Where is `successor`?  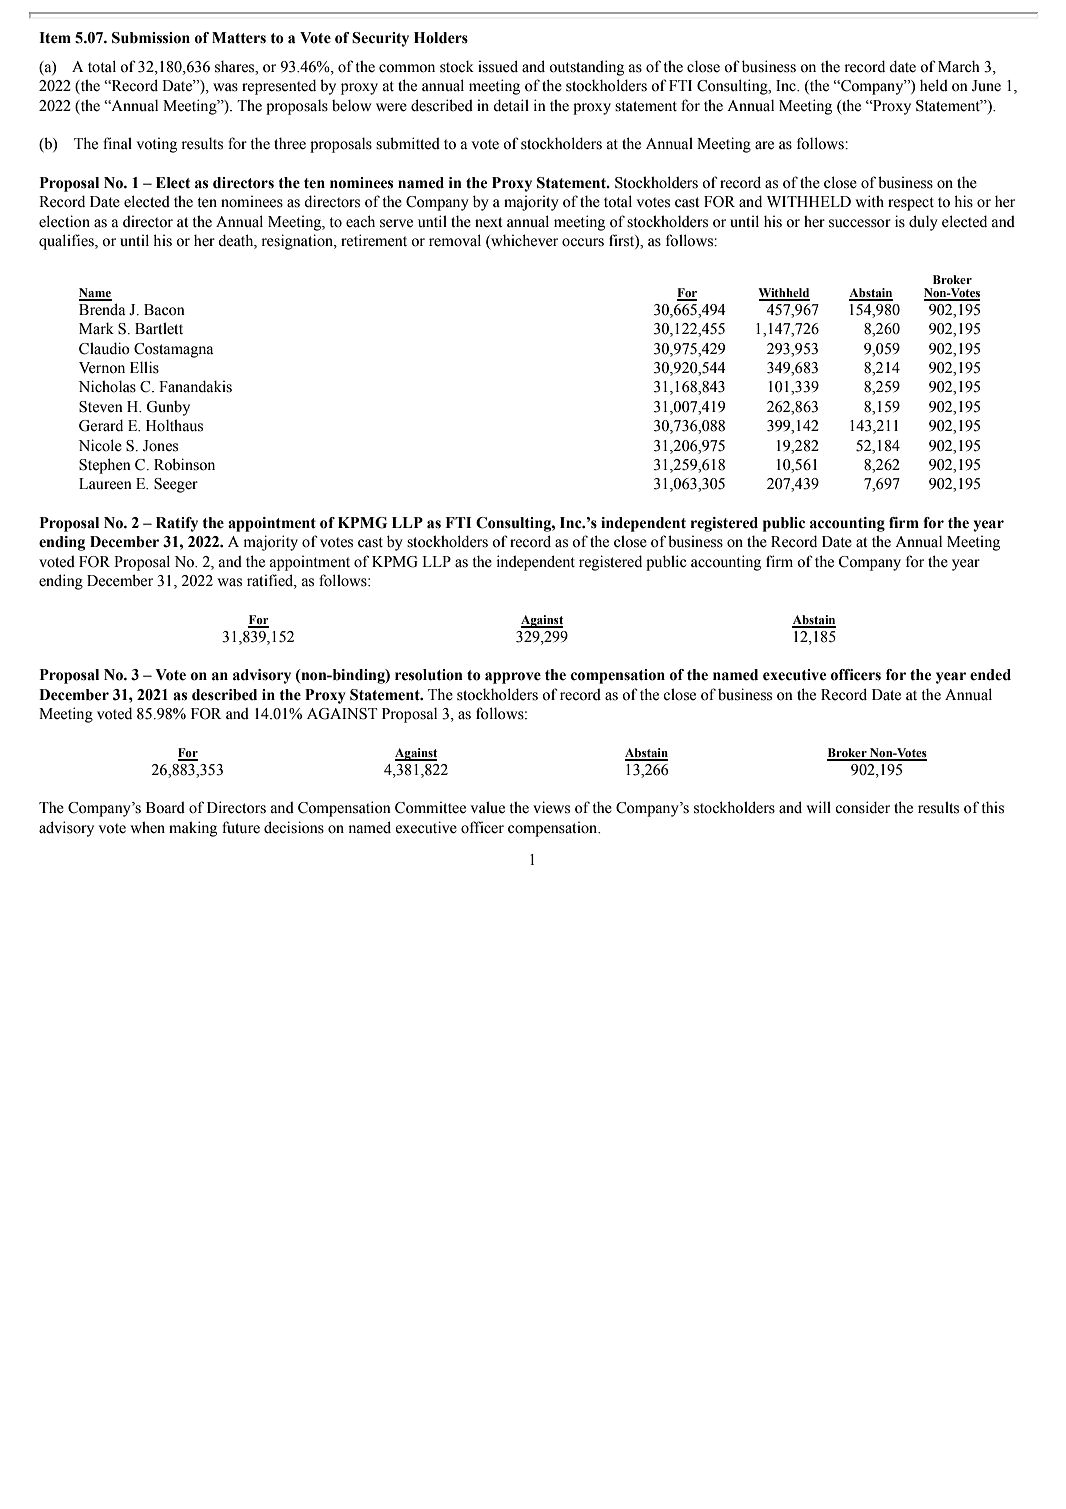
successor is located at coordinates (860, 223).
